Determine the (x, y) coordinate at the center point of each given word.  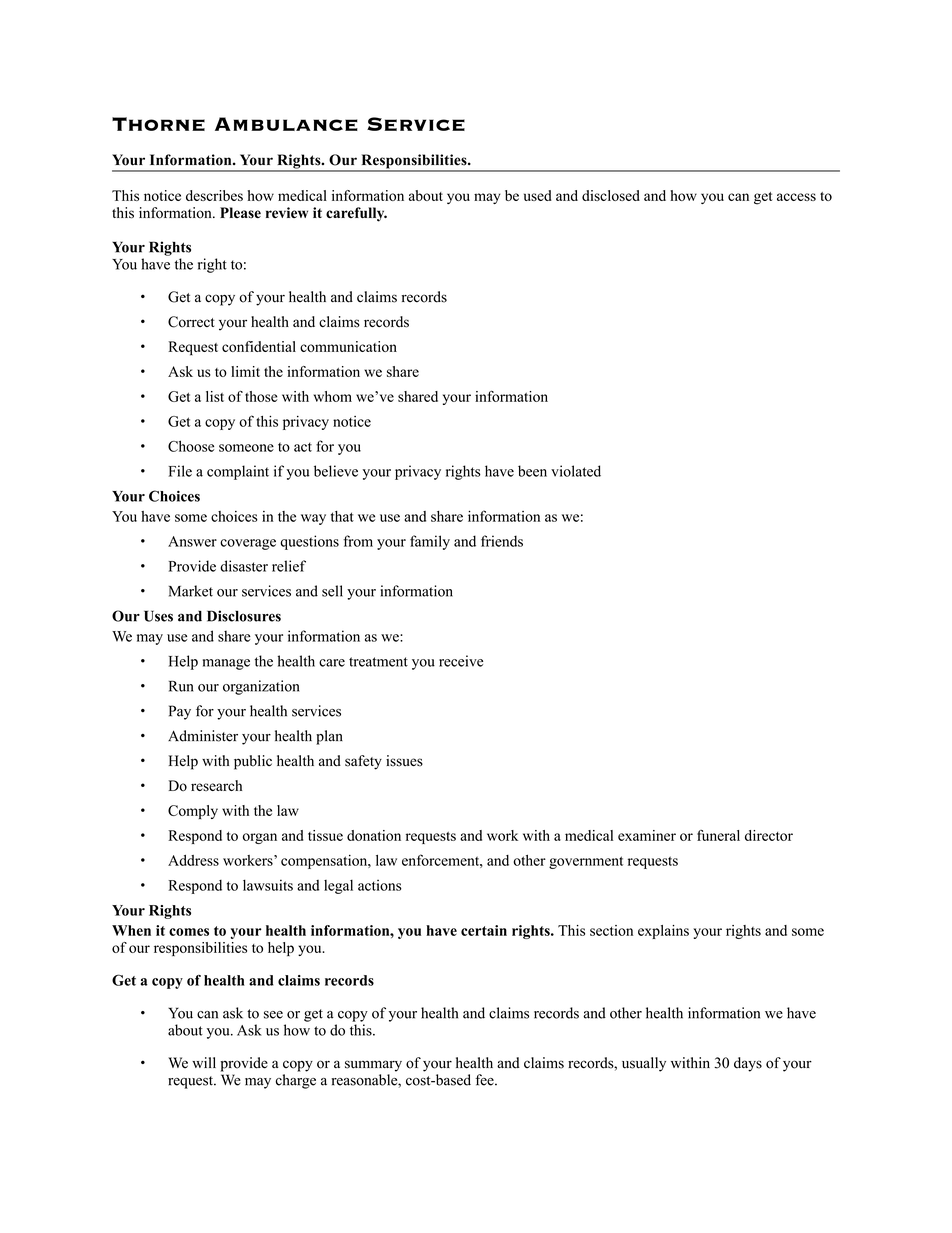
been (532, 471)
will (204, 1062)
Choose (191, 446)
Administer (203, 736)
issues (404, 761)
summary (373, 1066)
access (796, 197)
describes (214, 195)
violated (576, 471)
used (538, 195)
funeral (718, 835)
